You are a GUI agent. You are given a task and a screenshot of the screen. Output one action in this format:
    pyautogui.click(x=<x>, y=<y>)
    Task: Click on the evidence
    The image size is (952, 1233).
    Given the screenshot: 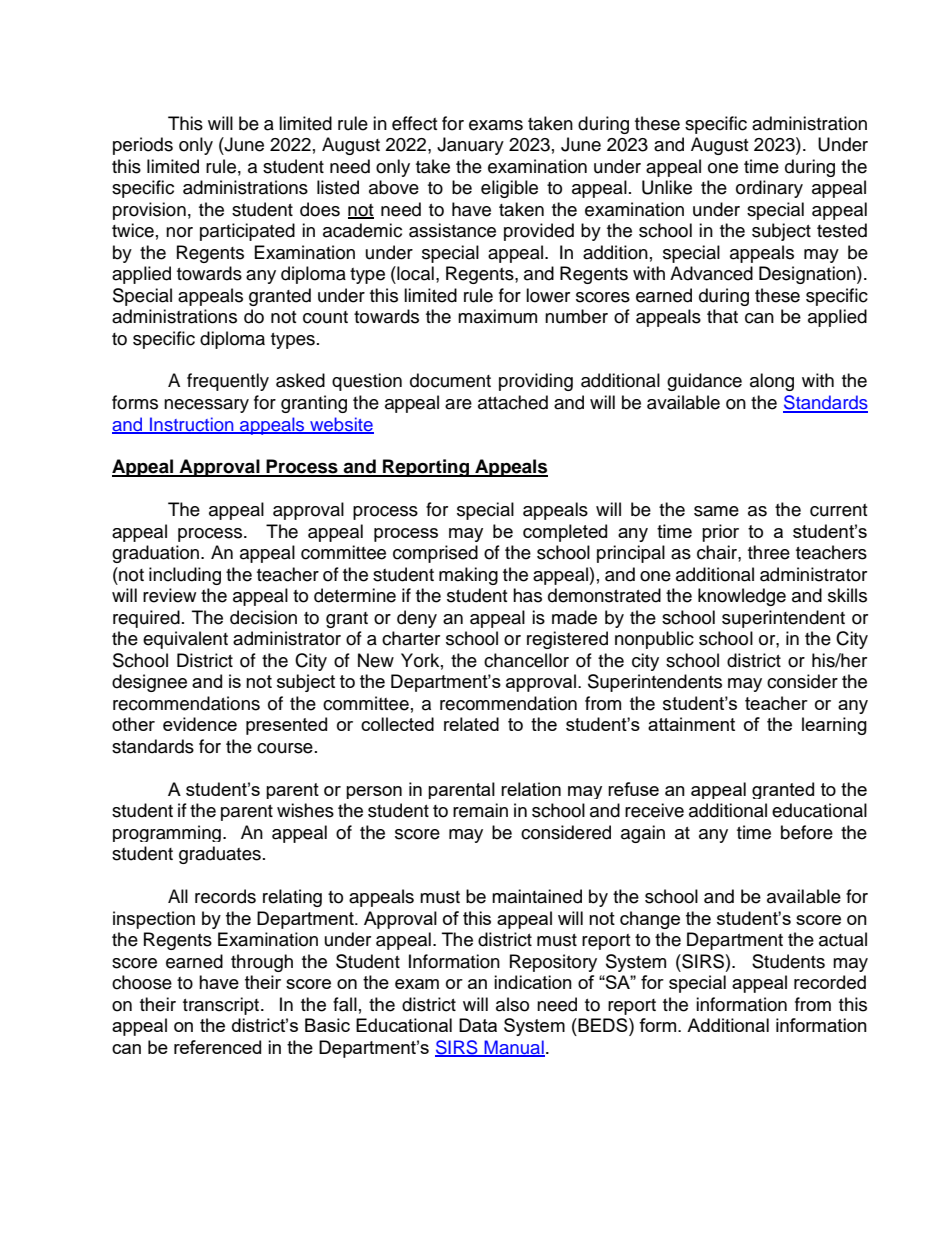 What is the action you would take?
    pyautogui.click(x=200, y=724)
